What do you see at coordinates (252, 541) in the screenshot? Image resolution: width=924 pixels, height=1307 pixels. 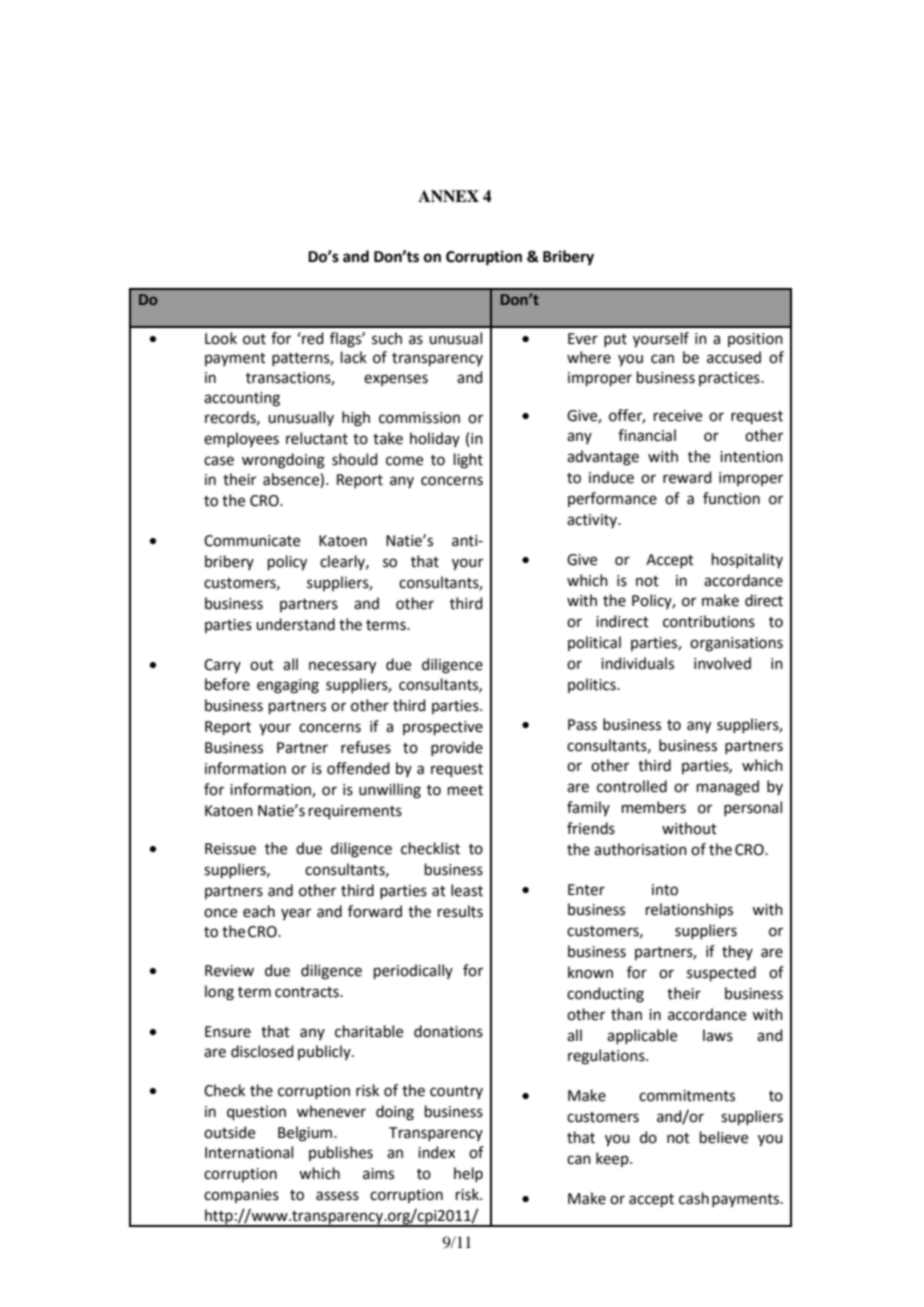 I see `Communicate` at bounding box center [252, 541].
